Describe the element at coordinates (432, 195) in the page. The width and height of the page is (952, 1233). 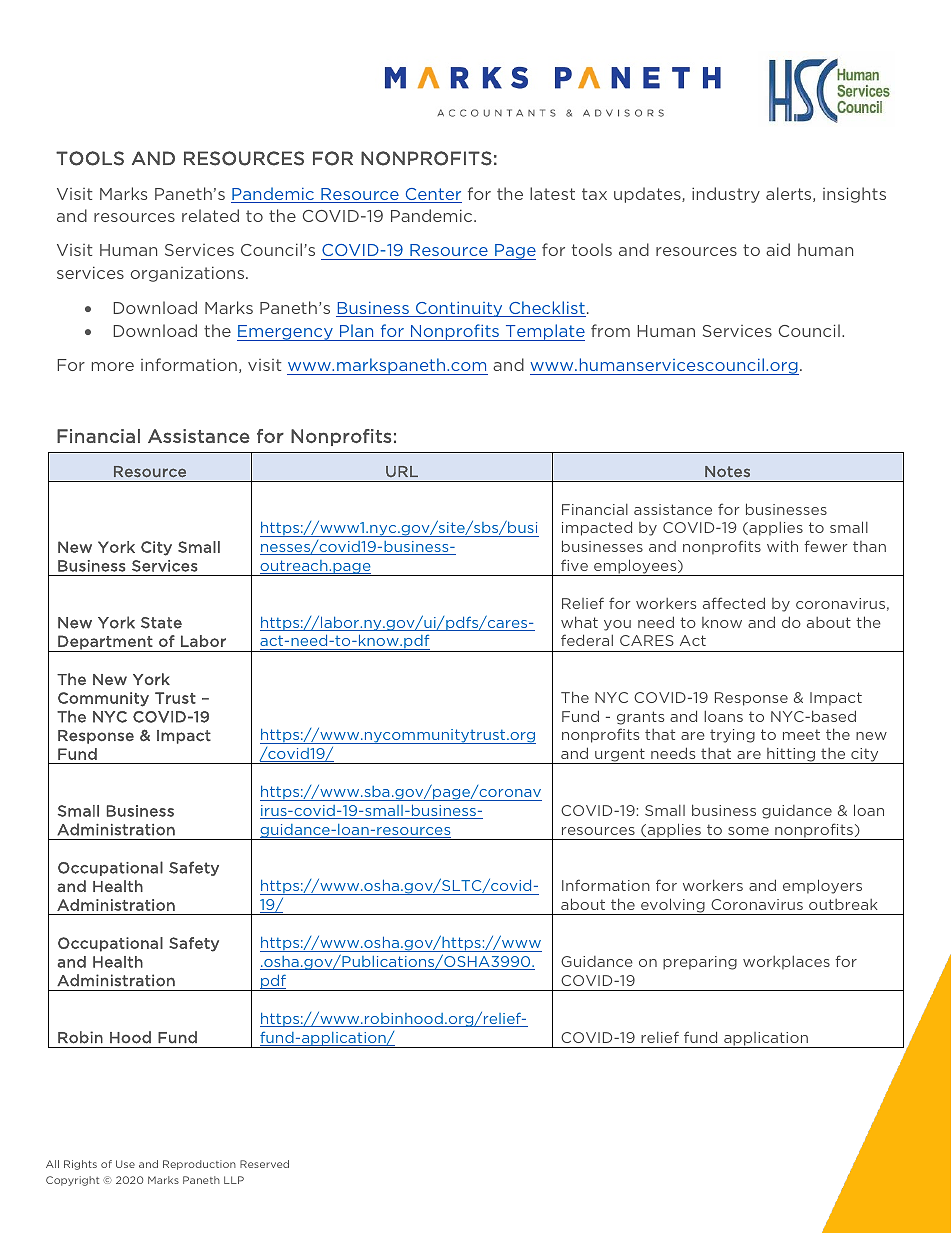
I see `Center` at that location.
